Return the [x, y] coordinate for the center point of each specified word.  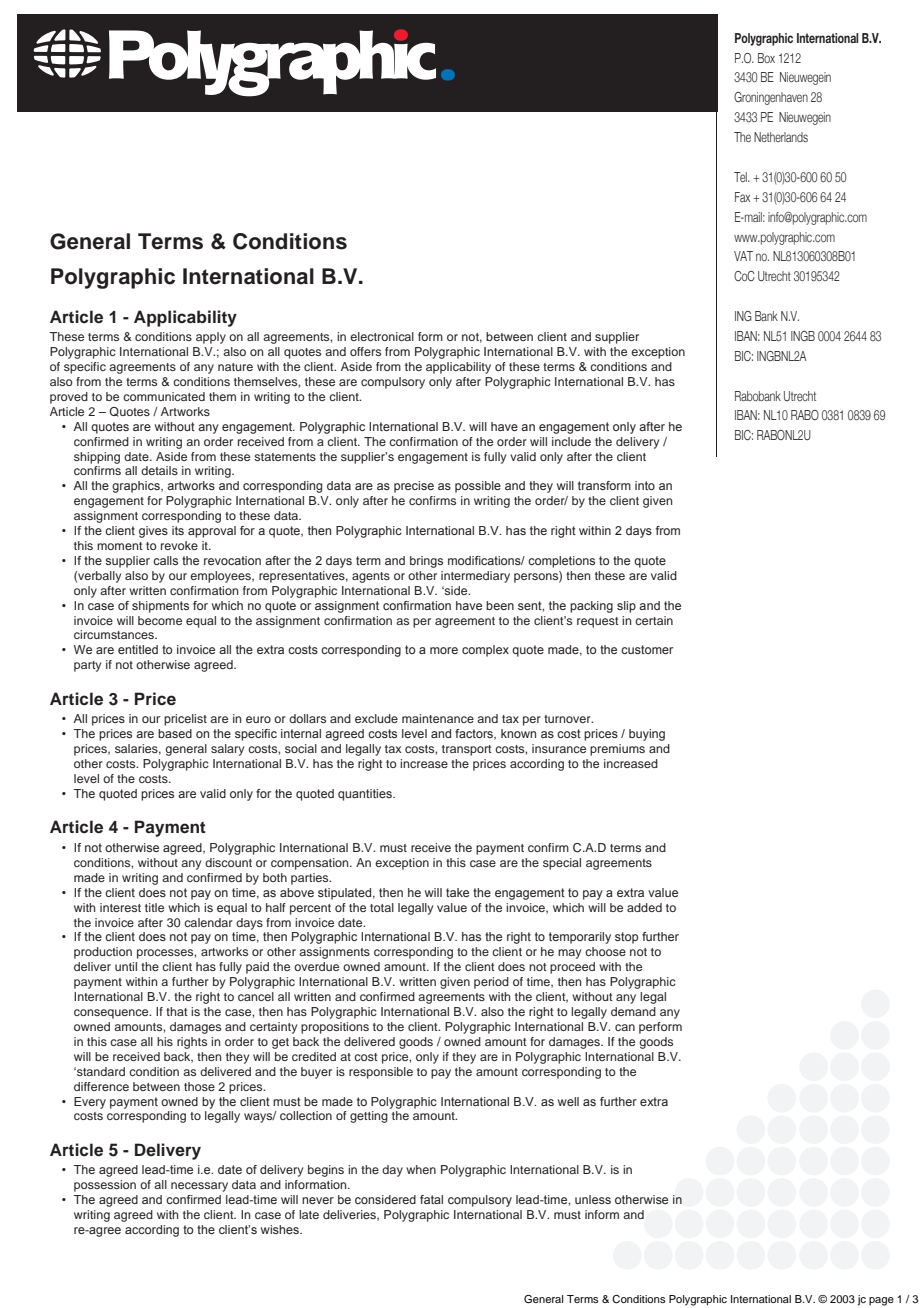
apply [211, 338]
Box [766, 58]
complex [485, 651]
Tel [741, 177]
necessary [199, 1187]
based [175, 733]
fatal [431, 1199]
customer [647, 649]
